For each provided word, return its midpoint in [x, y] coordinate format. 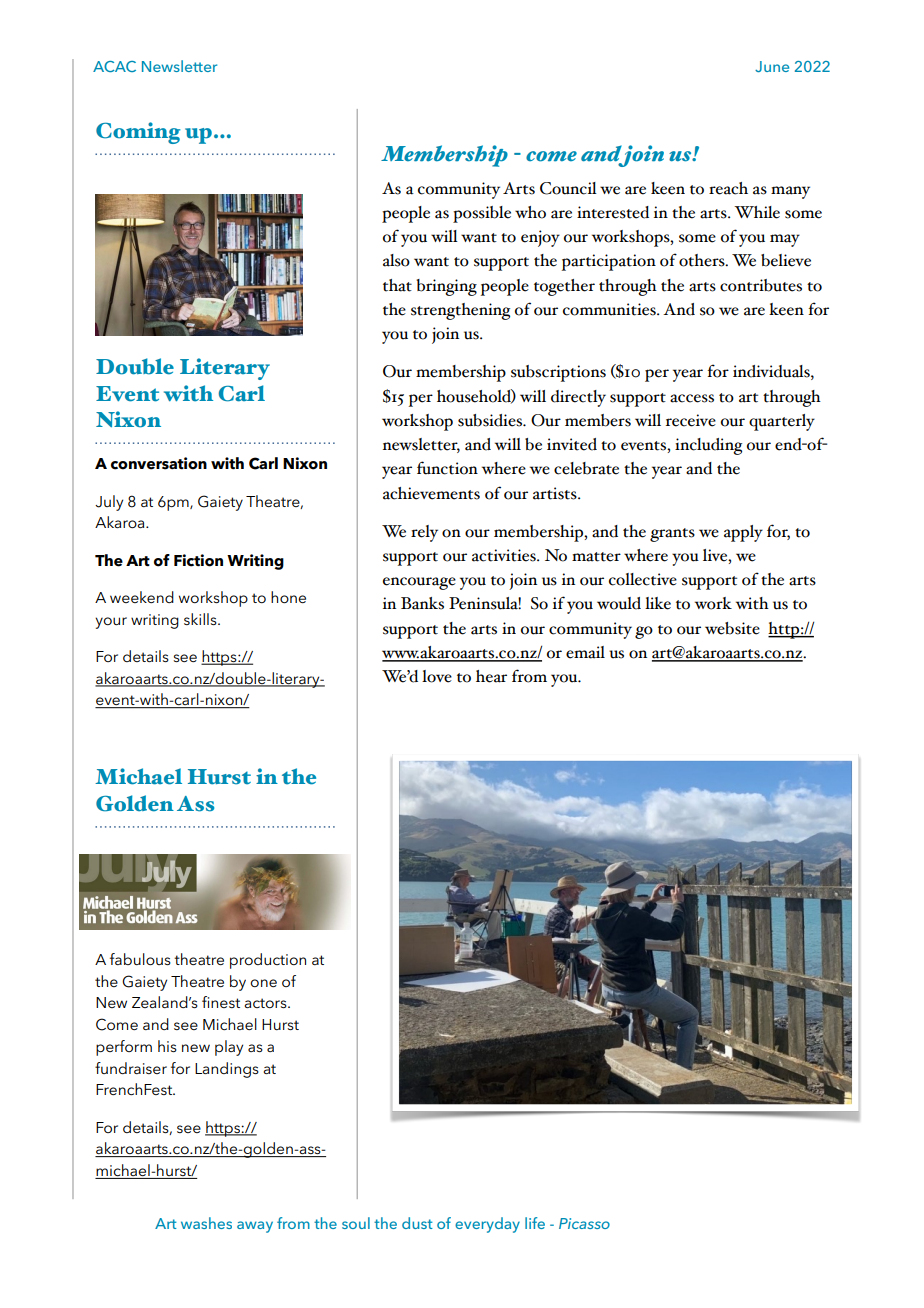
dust [417, 1223]
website [732, 628]
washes [206, 1223]
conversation [159, 463]
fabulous [140, 959]
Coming [138, 133]
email [585, 652]
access [692, 398]
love [437, 676]
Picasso [584, 1223]
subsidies [491, 420]
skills [201, 619]
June [772, 66]
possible [482, 214]
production [268, 961]
